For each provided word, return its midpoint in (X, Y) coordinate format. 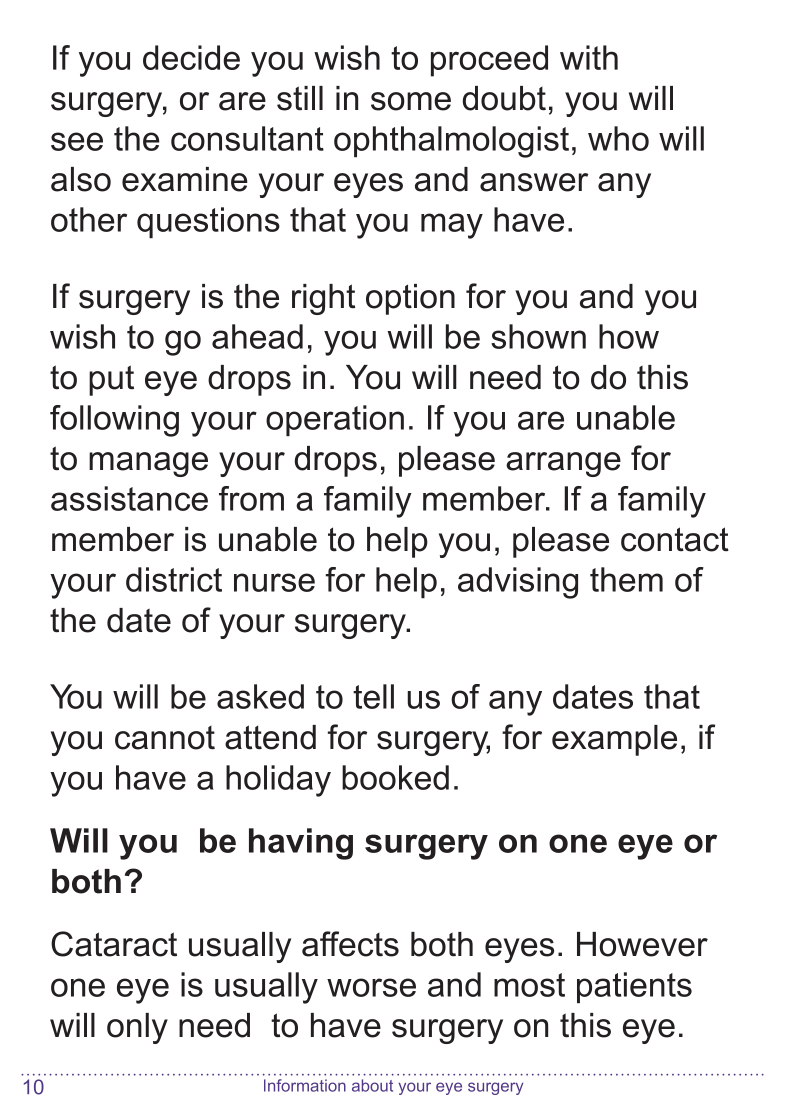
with (589, 57)
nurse (274, 582)
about (372, 1085)
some (411, 101)
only (137, 1028)
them (626, 579)
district (174, 579)
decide (191, 57)
